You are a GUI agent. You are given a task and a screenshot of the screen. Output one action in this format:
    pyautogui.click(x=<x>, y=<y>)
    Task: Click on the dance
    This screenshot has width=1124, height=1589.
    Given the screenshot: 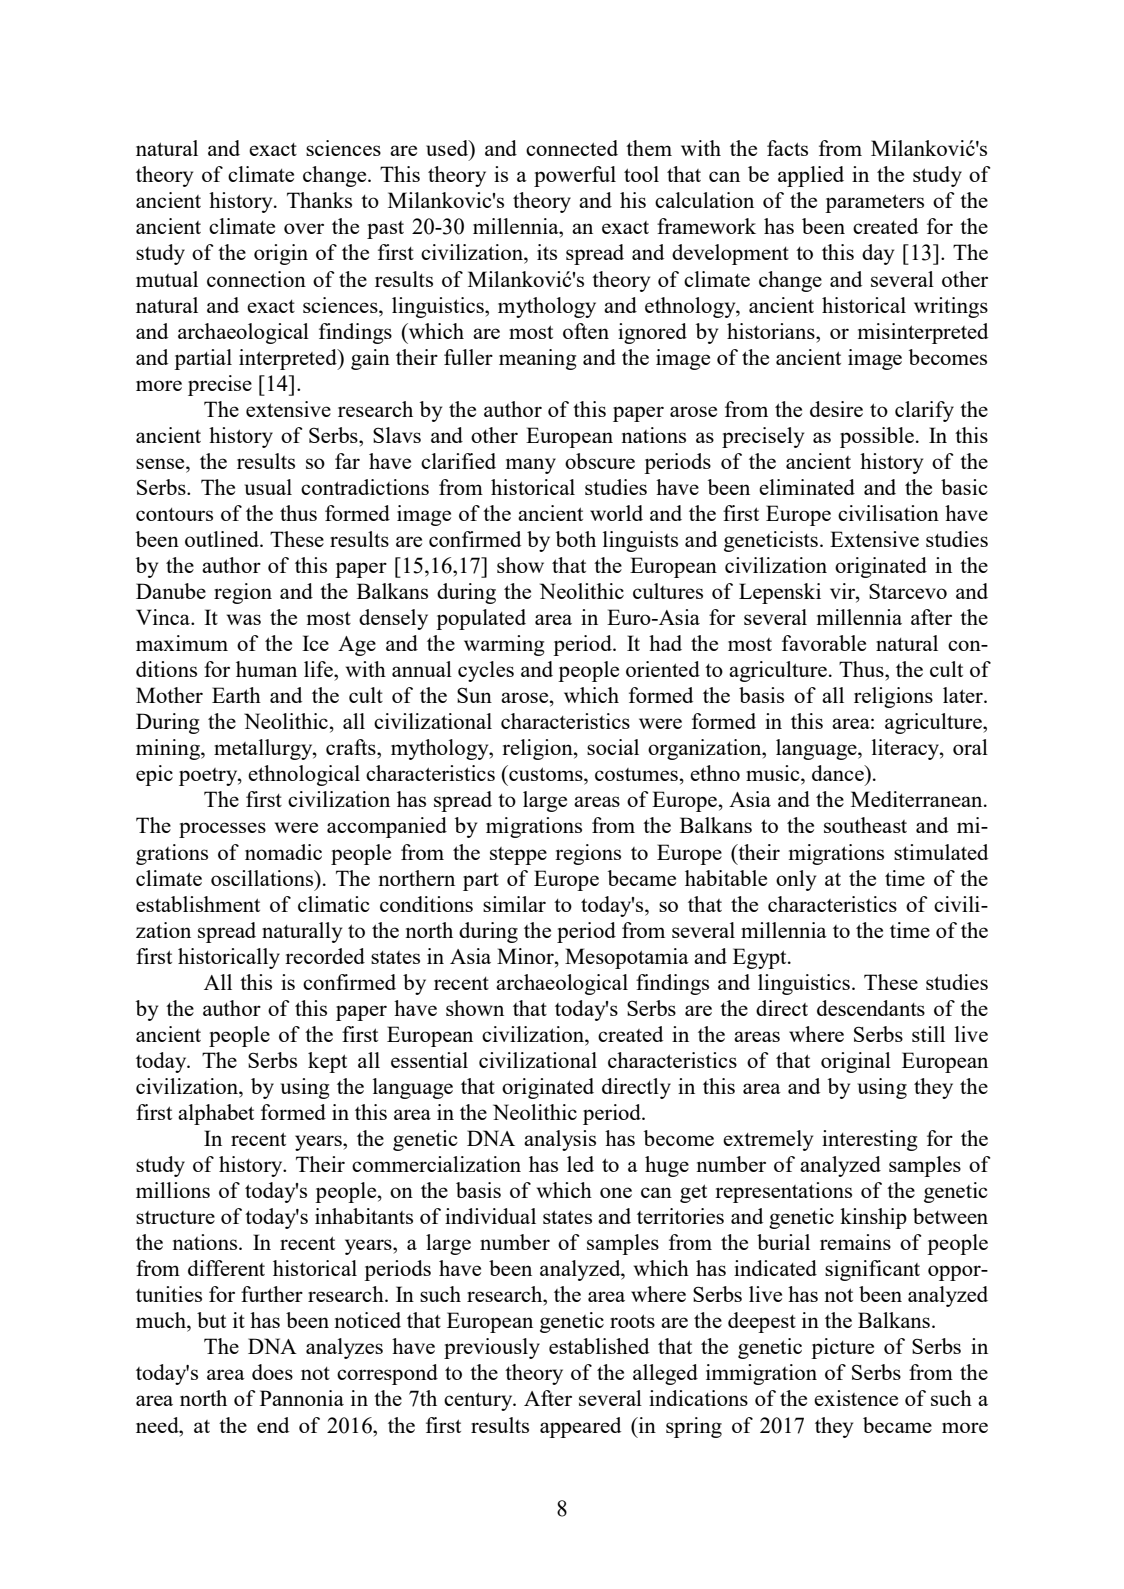 What is the action you would take?
    pyautogui.click(x=839, y=773)
